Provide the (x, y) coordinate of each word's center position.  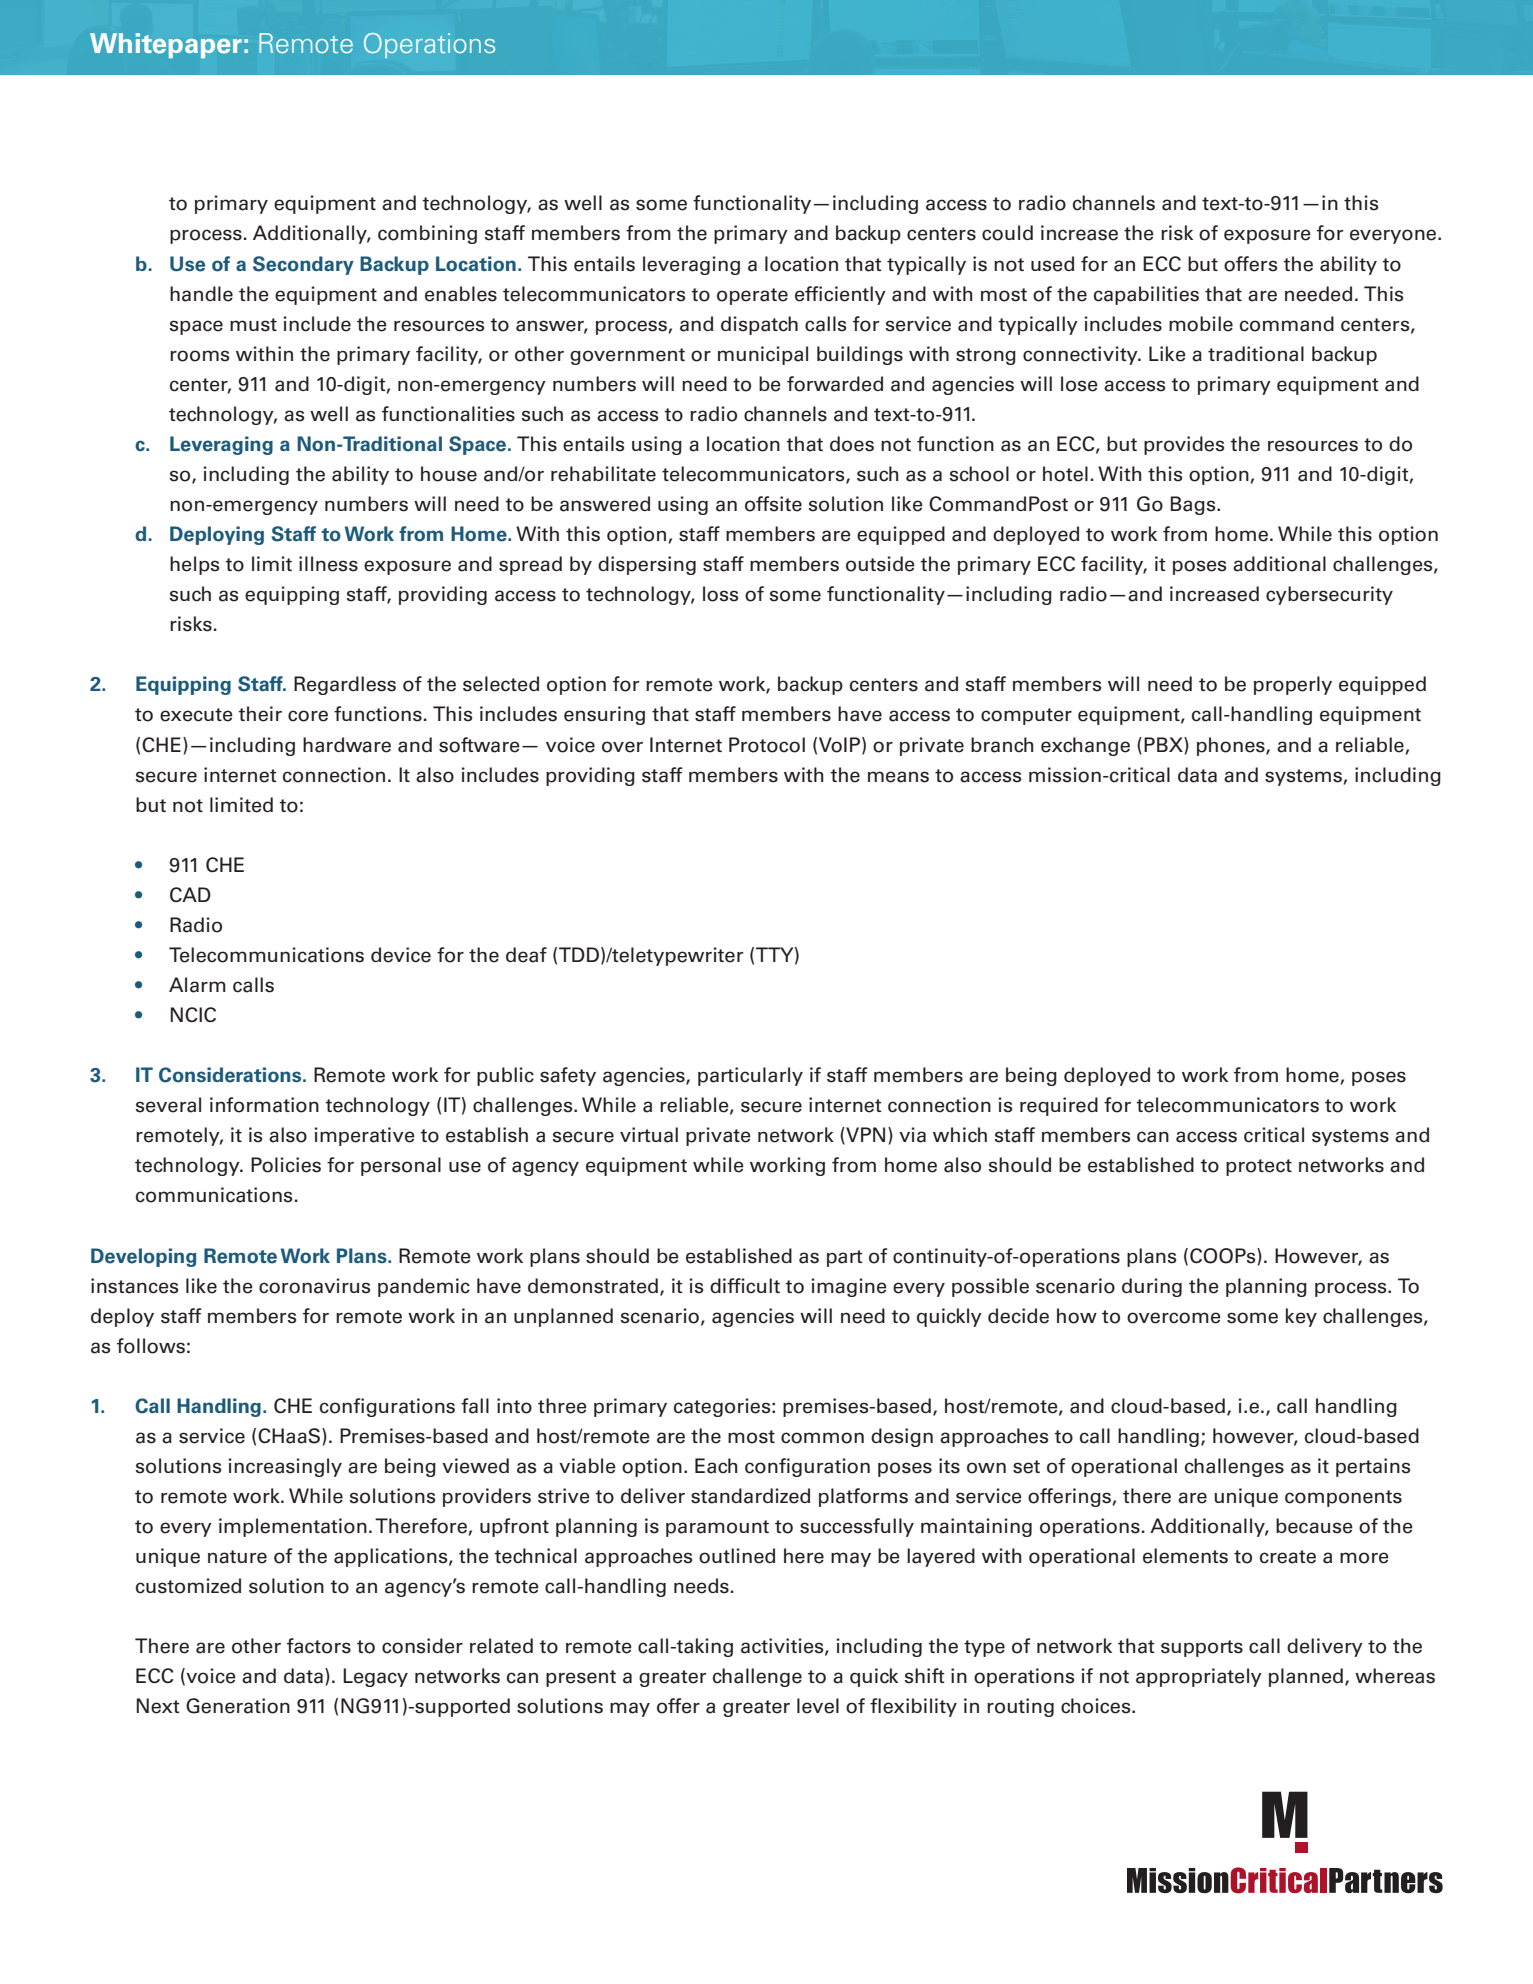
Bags (1194, 505)
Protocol (767, 745)
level (818, 1706)
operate (752, 296)
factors (319, 1646)
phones (1232, 746)
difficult (745, 1286)
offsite (773, 504)
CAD (190, 894)
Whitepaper (166, 45)
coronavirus (314, 1286)
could (1007, 233)
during (1152, 1287)
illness (328, 564)
